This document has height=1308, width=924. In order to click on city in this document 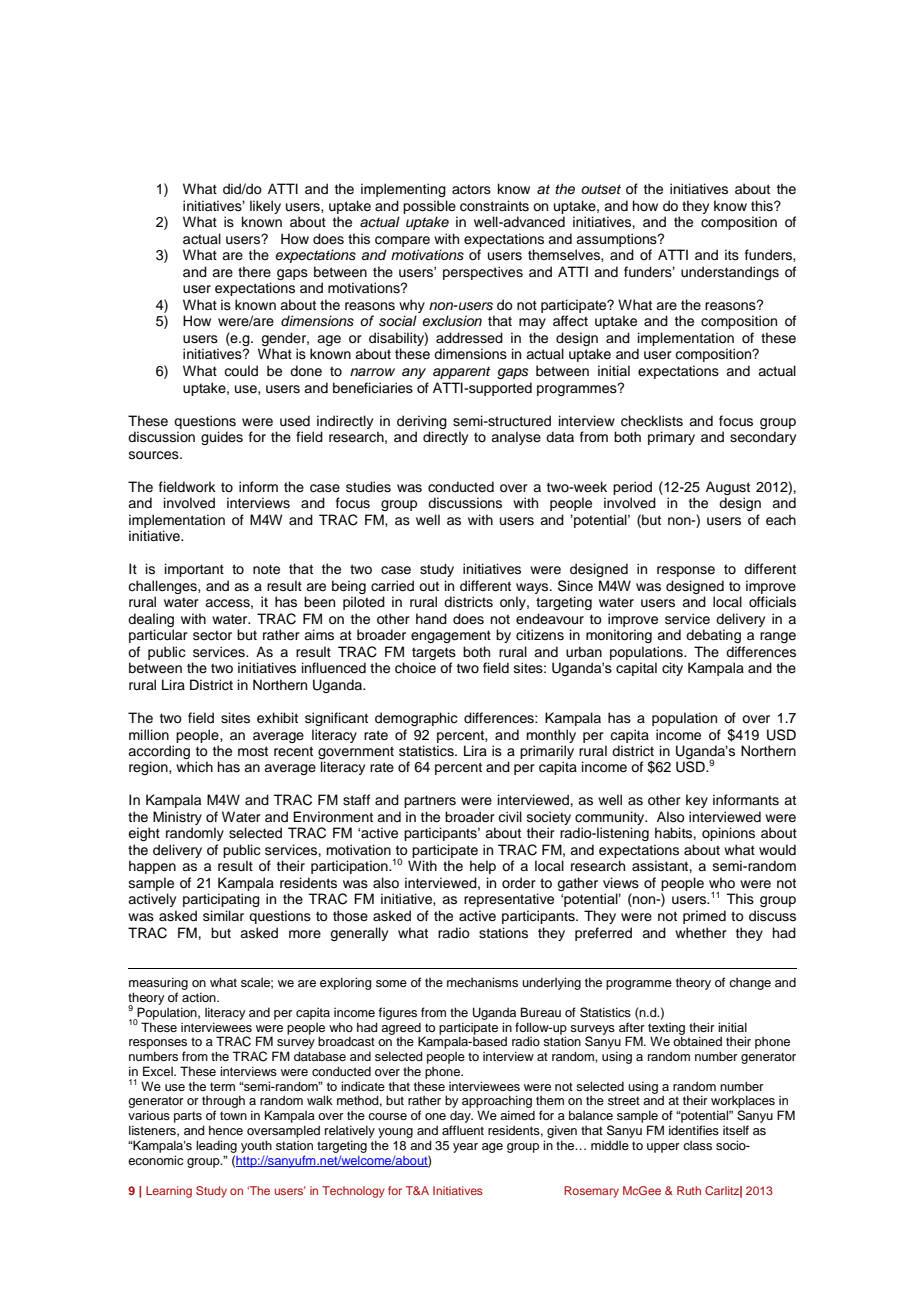, I will do `click(672, 669)`.
